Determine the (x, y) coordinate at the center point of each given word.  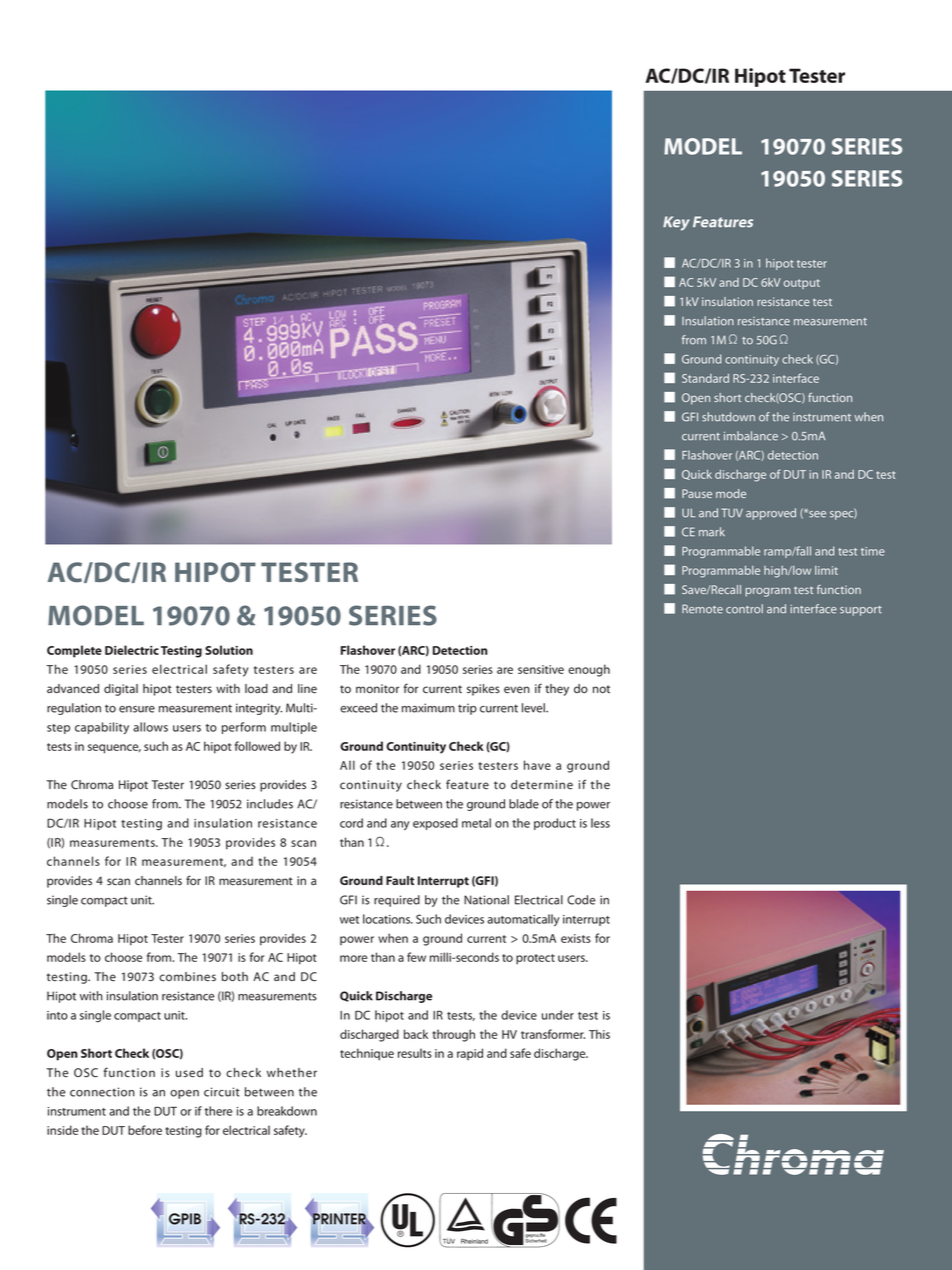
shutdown (728, 417)
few (416, 957)
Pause (697, 493)
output (802, 284)
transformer (553, 1034)
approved (771, 514)
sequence (114, 749)
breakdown (287, 1111)
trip (467, 709)
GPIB (185, 1219)
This (599, 1034)
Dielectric (132, 650)
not (601, 689)
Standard (705, 378)
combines (187, 977)
